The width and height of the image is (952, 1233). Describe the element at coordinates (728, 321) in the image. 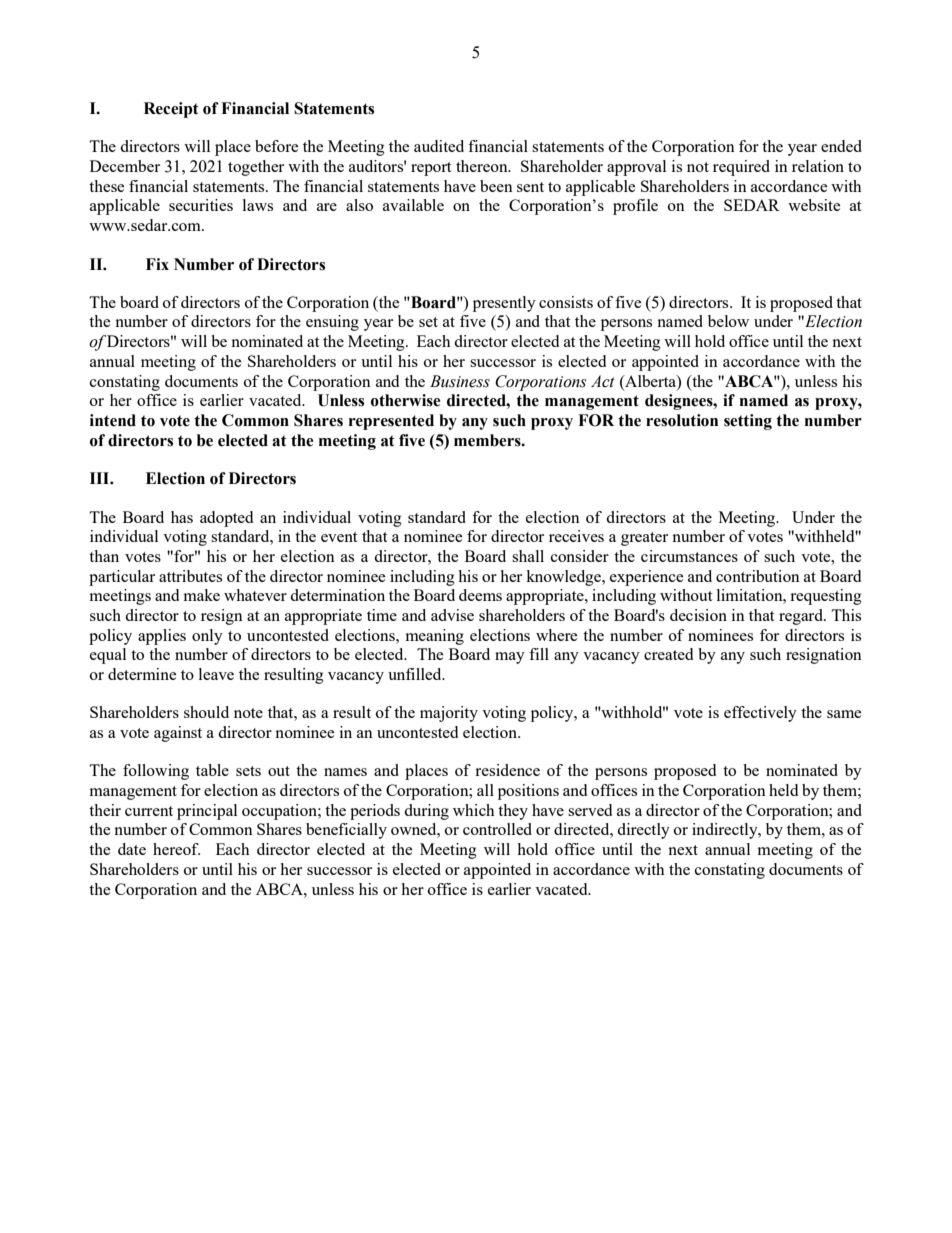

I see `below` at that location.
